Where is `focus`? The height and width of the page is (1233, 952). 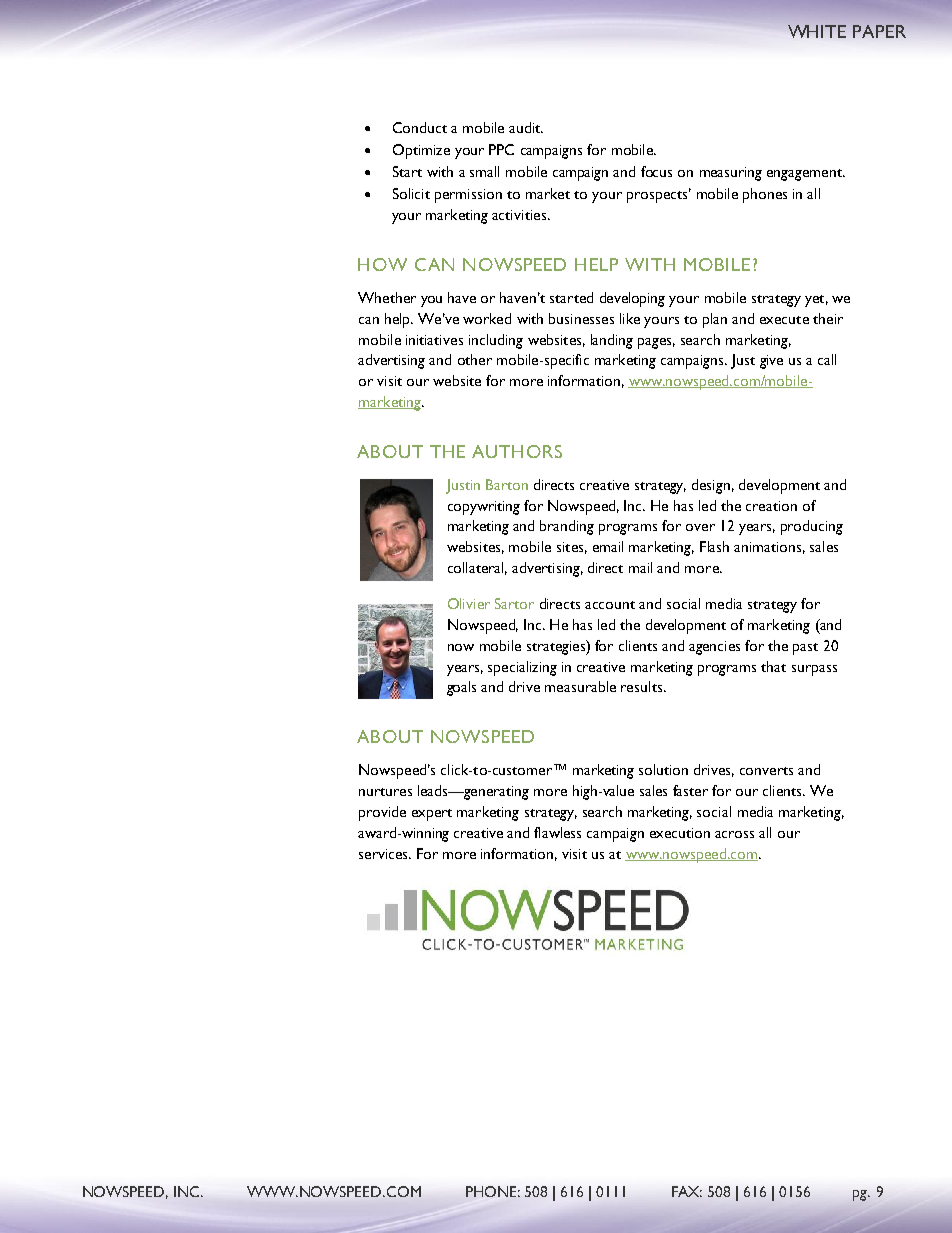
focus is located at coordinates (656, 171).
